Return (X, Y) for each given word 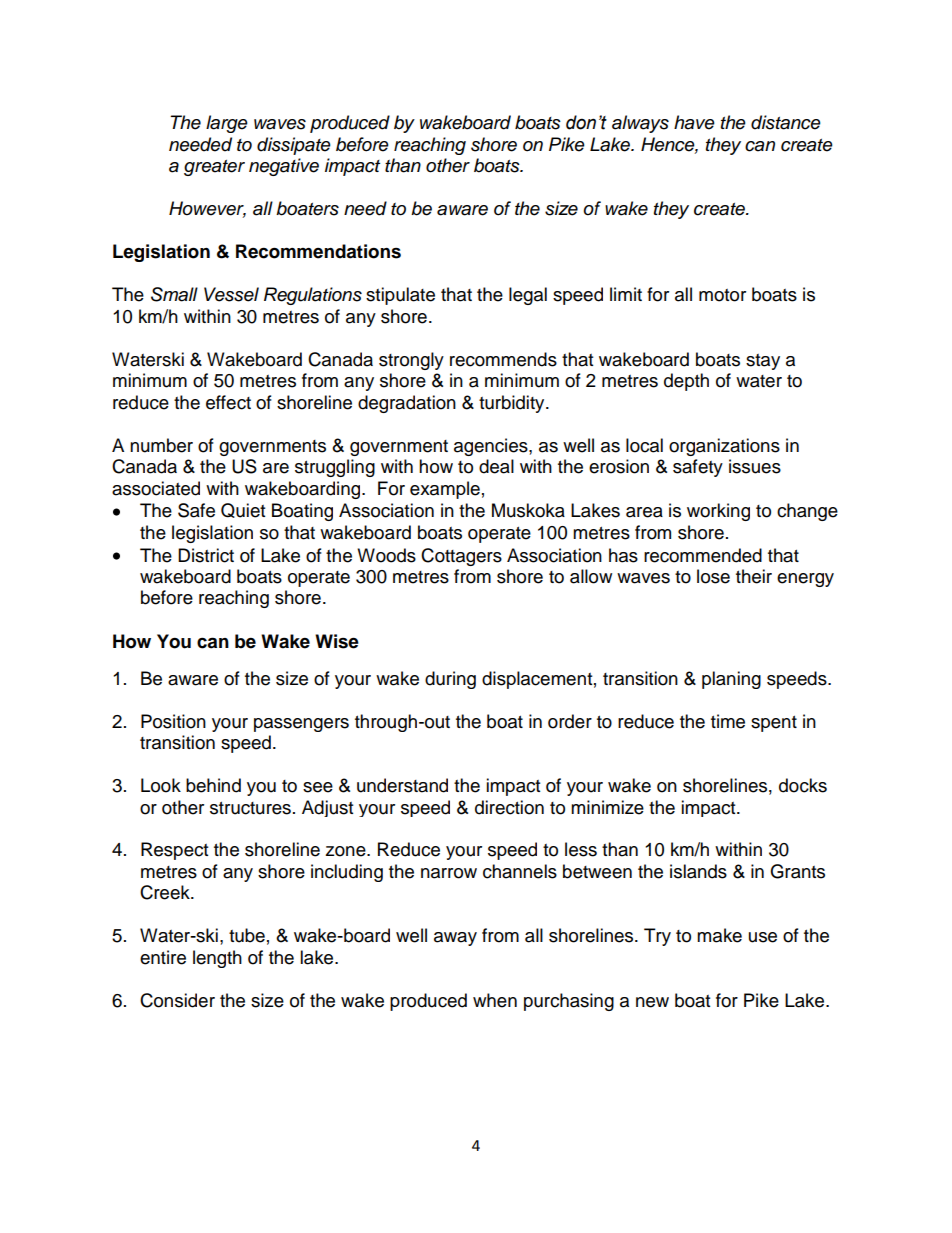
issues (755, 466)
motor (722, 295)
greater (214, 168)
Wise (337, 641)
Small (174, 294)
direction (509, 807)
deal (496, 466)
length (217, 959)
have (694, 122)
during (450, 680)
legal (528, 296)
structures (250, 808)
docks (803, 785)
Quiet (243, 510)
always (640, 124)
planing (731, 680)
